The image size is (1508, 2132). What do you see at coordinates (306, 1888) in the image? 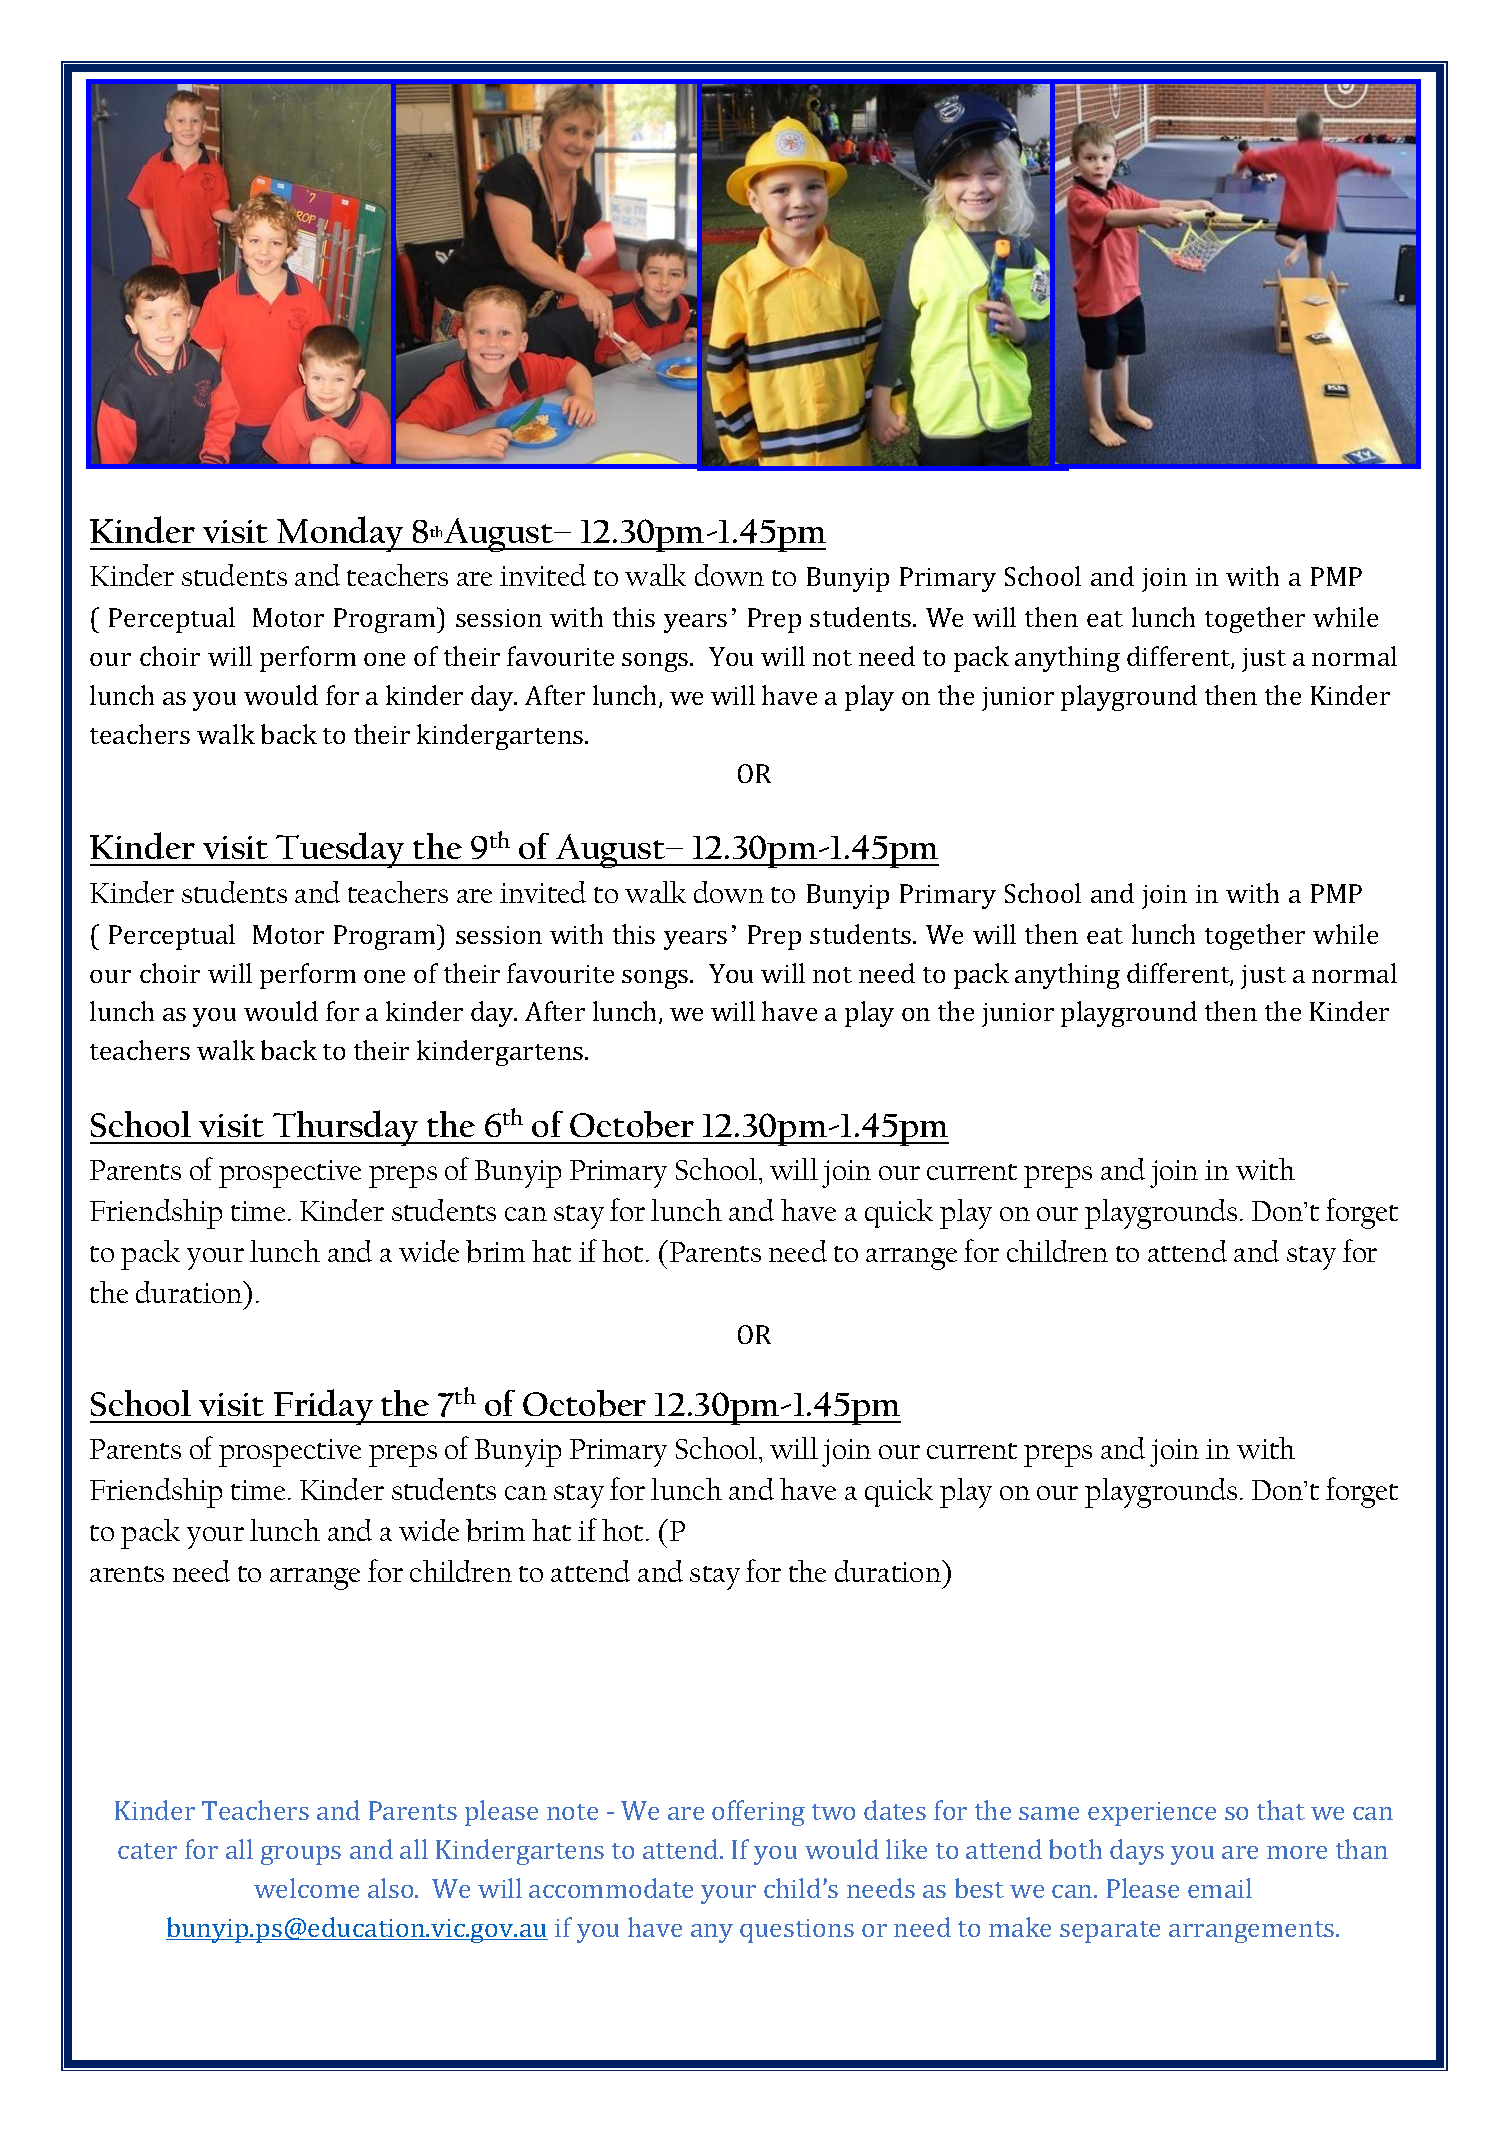
I see `welcome` at bounding box center [306, 1888].
